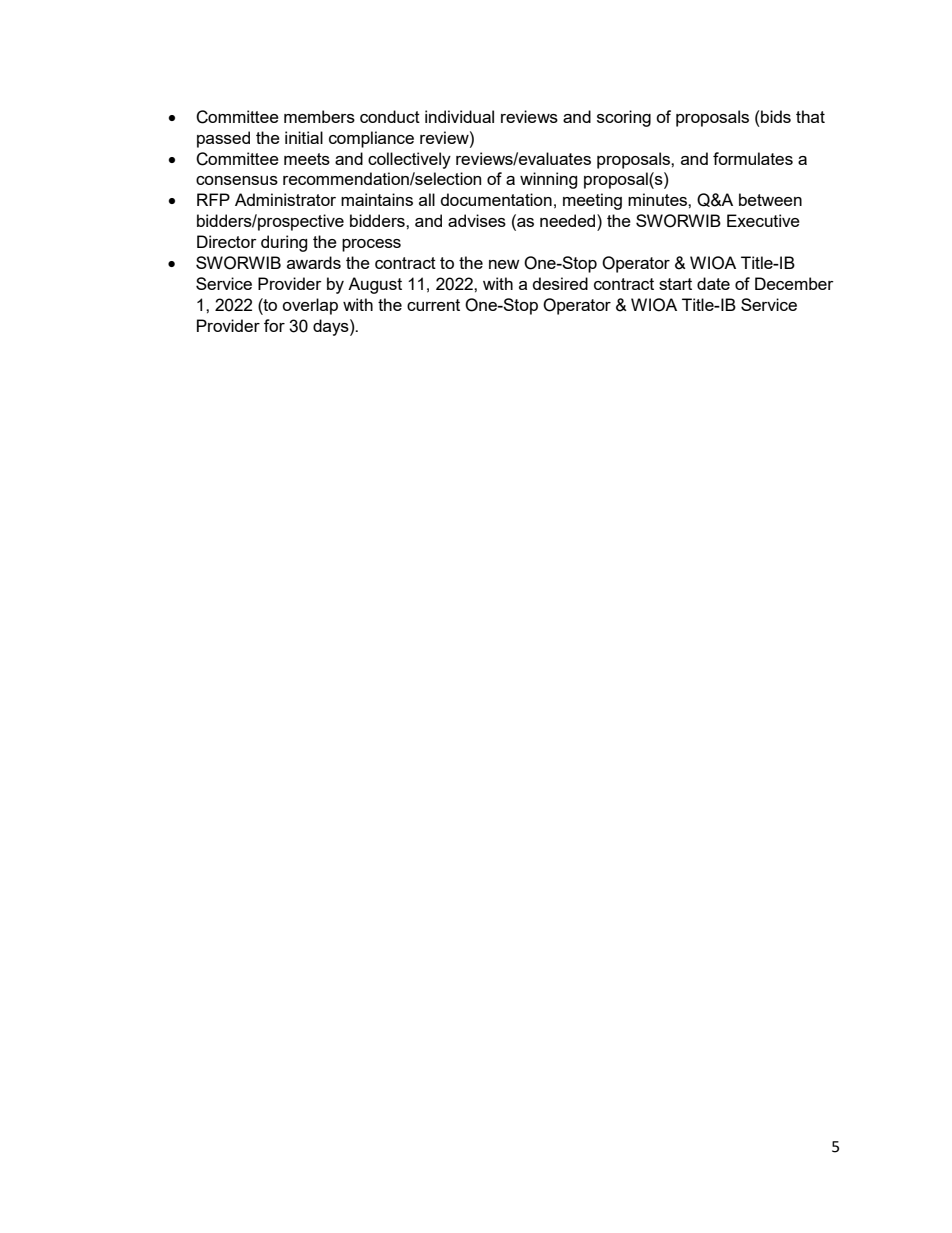  What do you see at coordinates (310, 306) in the screenshot?
I see `overlap` at bounding box center [310, 306].
